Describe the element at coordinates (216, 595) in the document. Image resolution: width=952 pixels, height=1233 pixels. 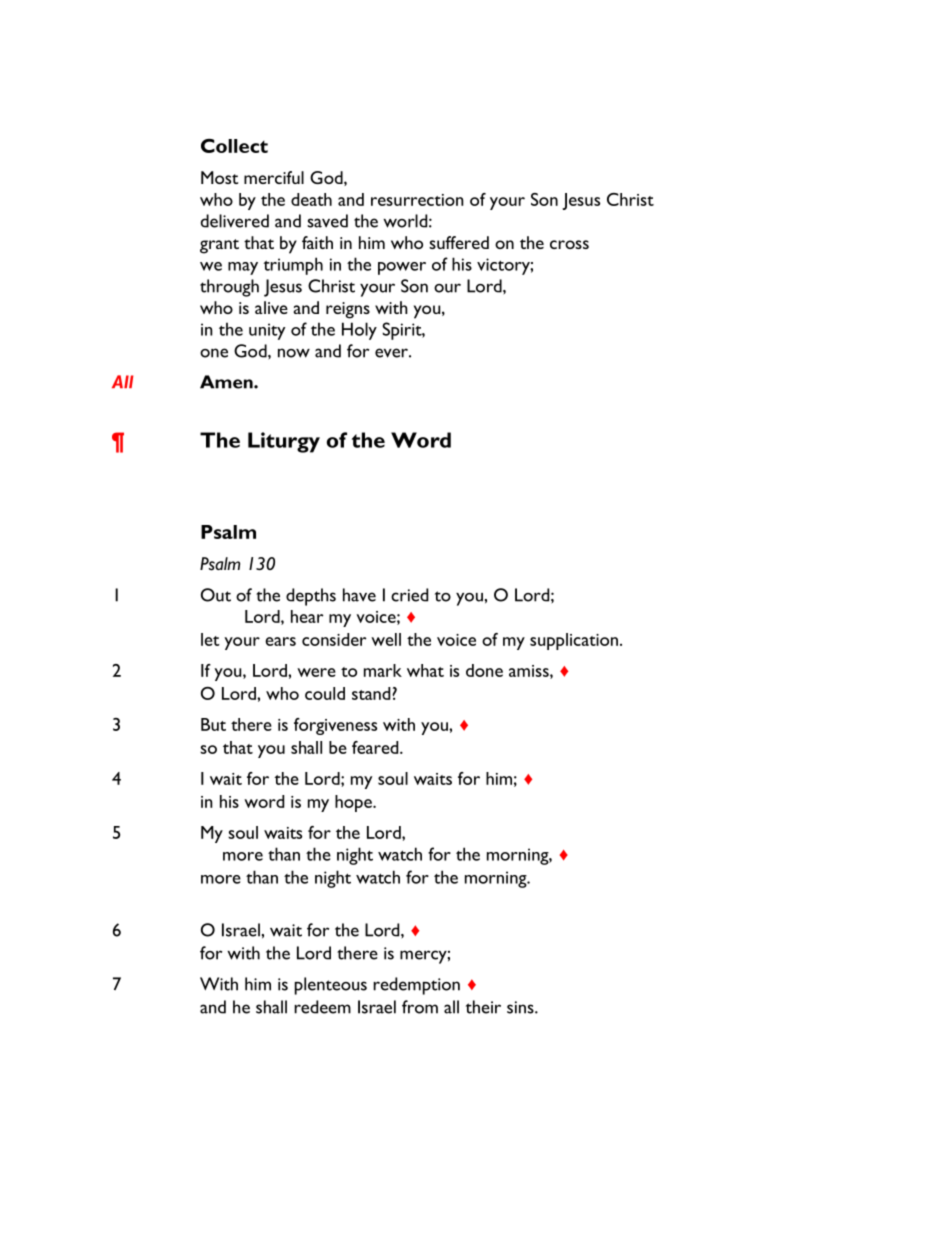
I see `Out` at that location.
